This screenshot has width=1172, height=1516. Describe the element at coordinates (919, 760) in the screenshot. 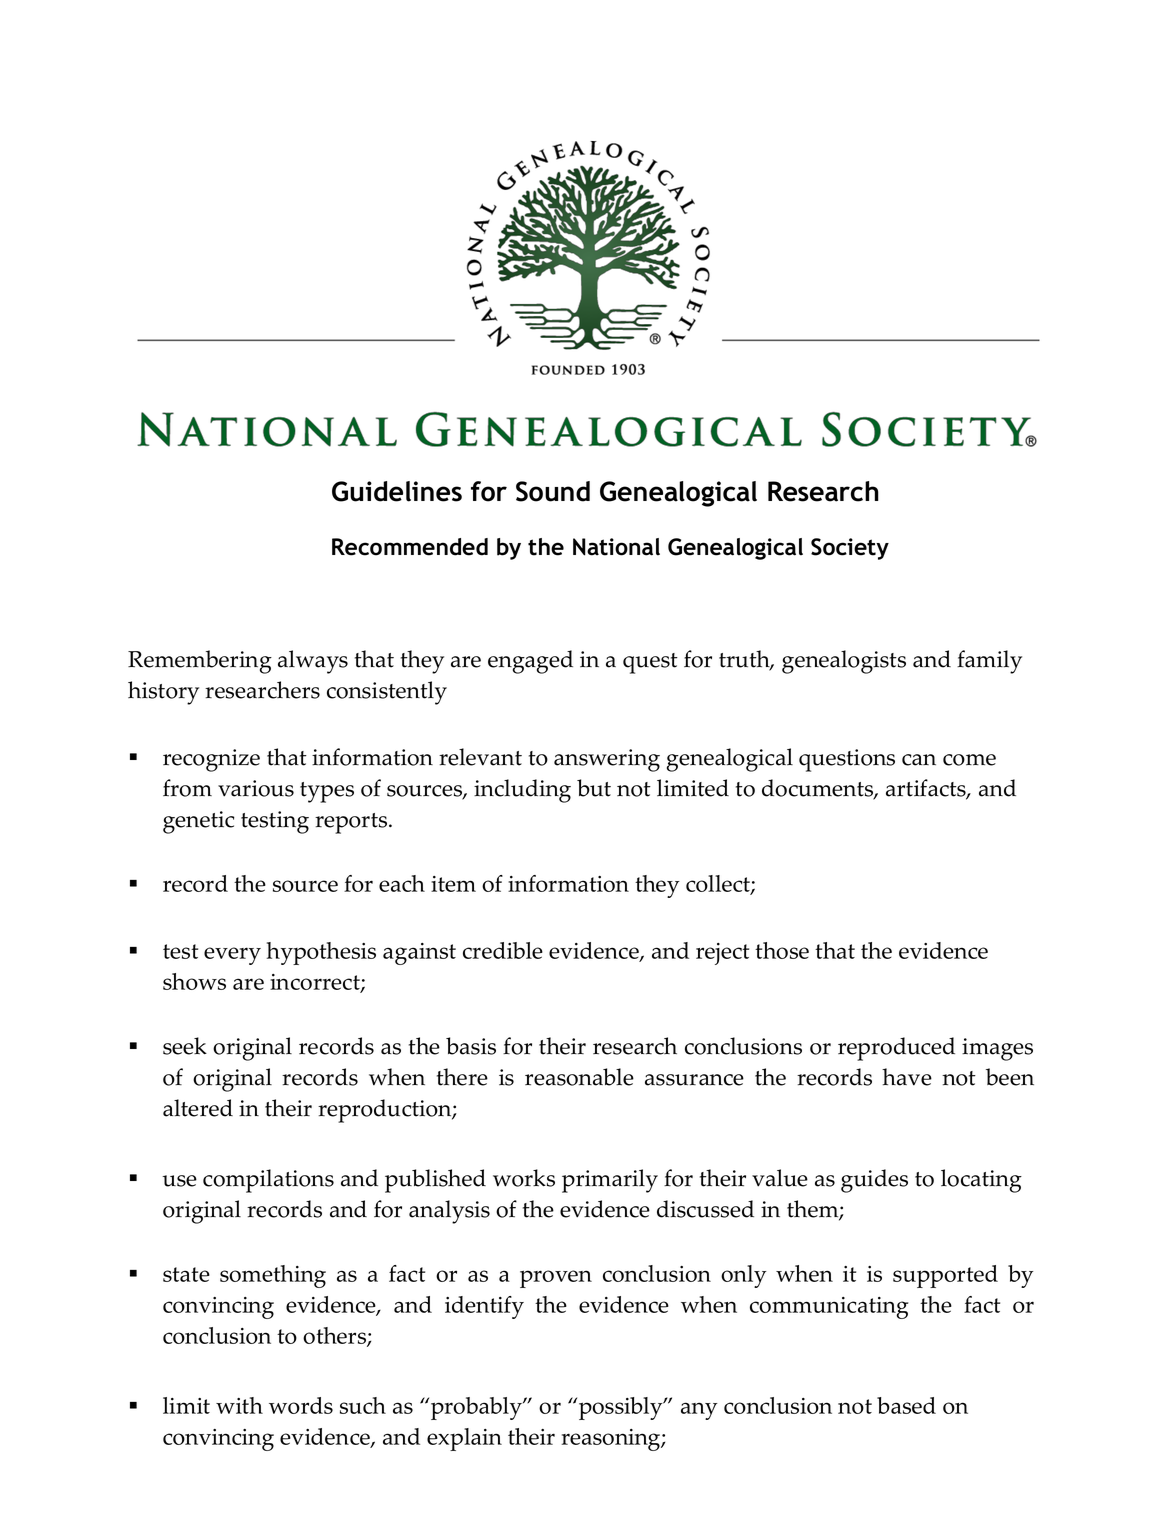

I see `can` at that location.
